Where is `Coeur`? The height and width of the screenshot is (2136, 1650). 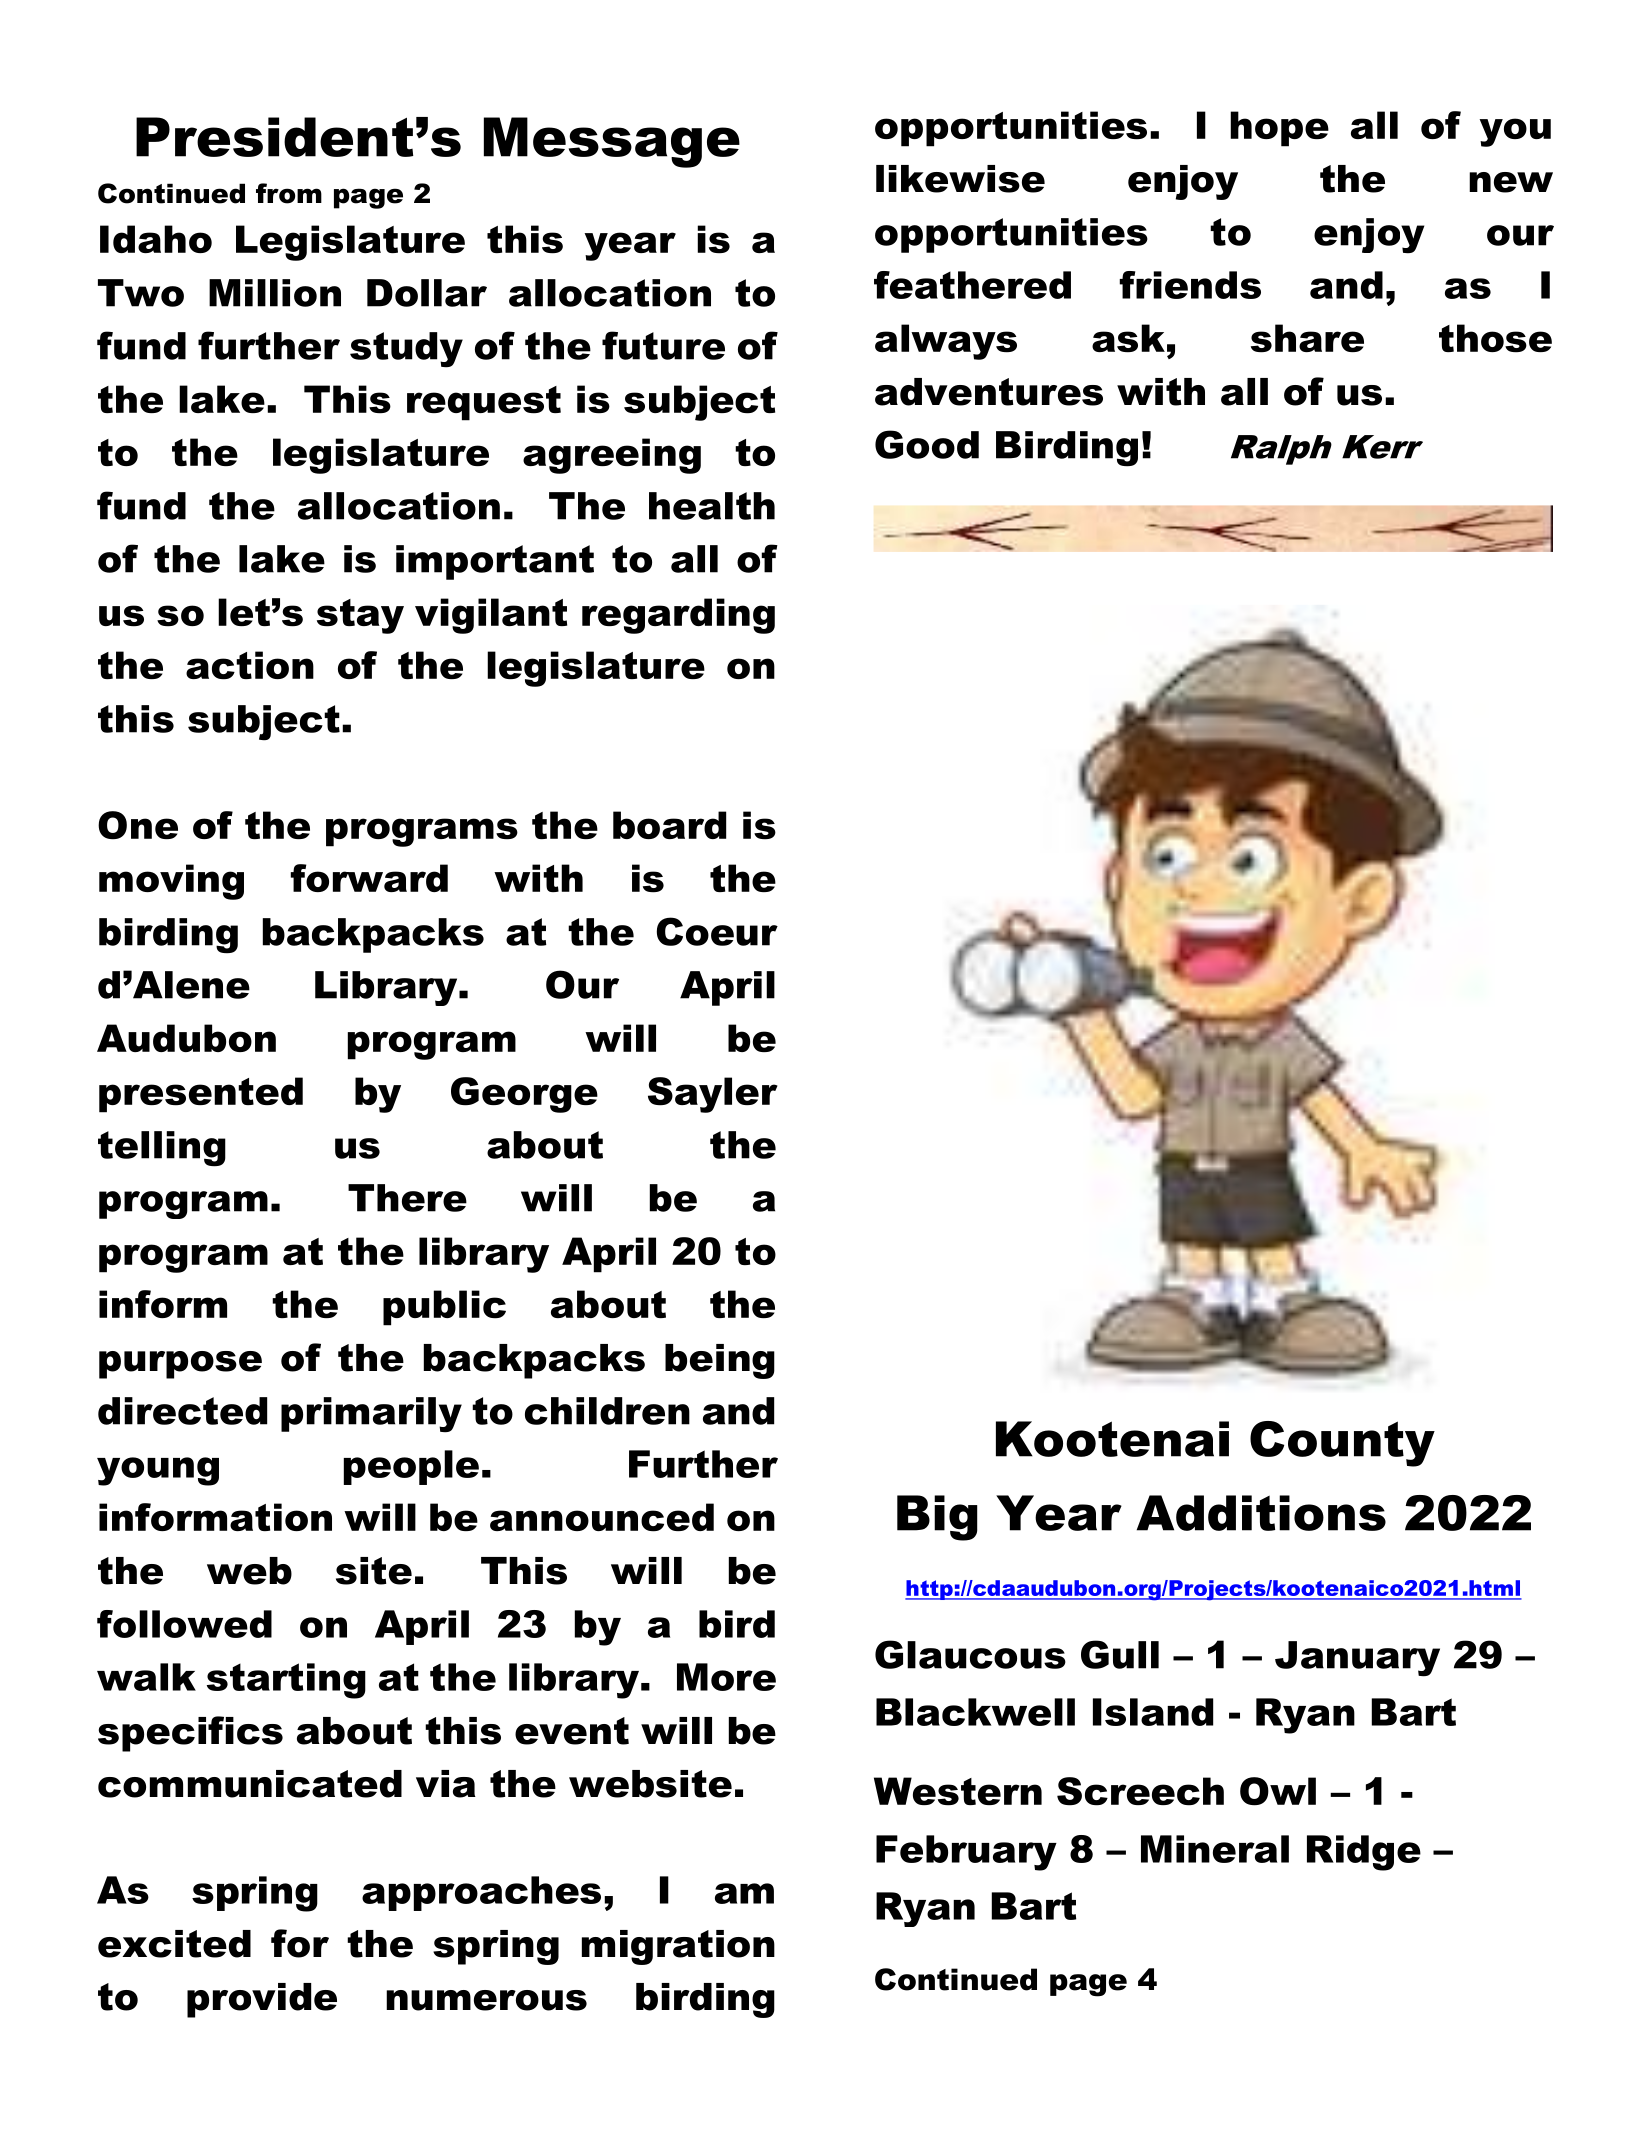 Coeur is located at coordinates (717, 931).
